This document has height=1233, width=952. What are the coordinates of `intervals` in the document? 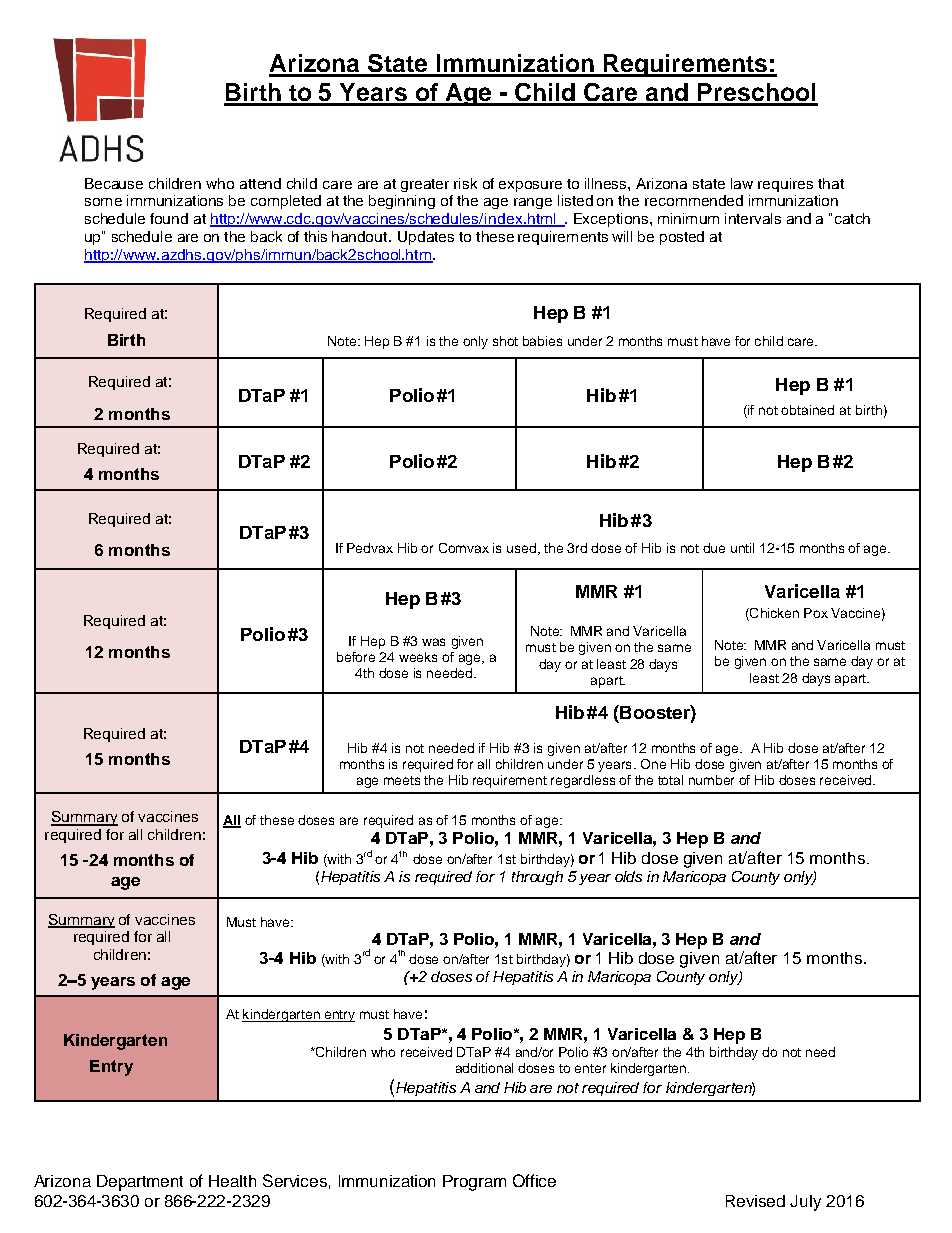 It's located at (753, 218).
